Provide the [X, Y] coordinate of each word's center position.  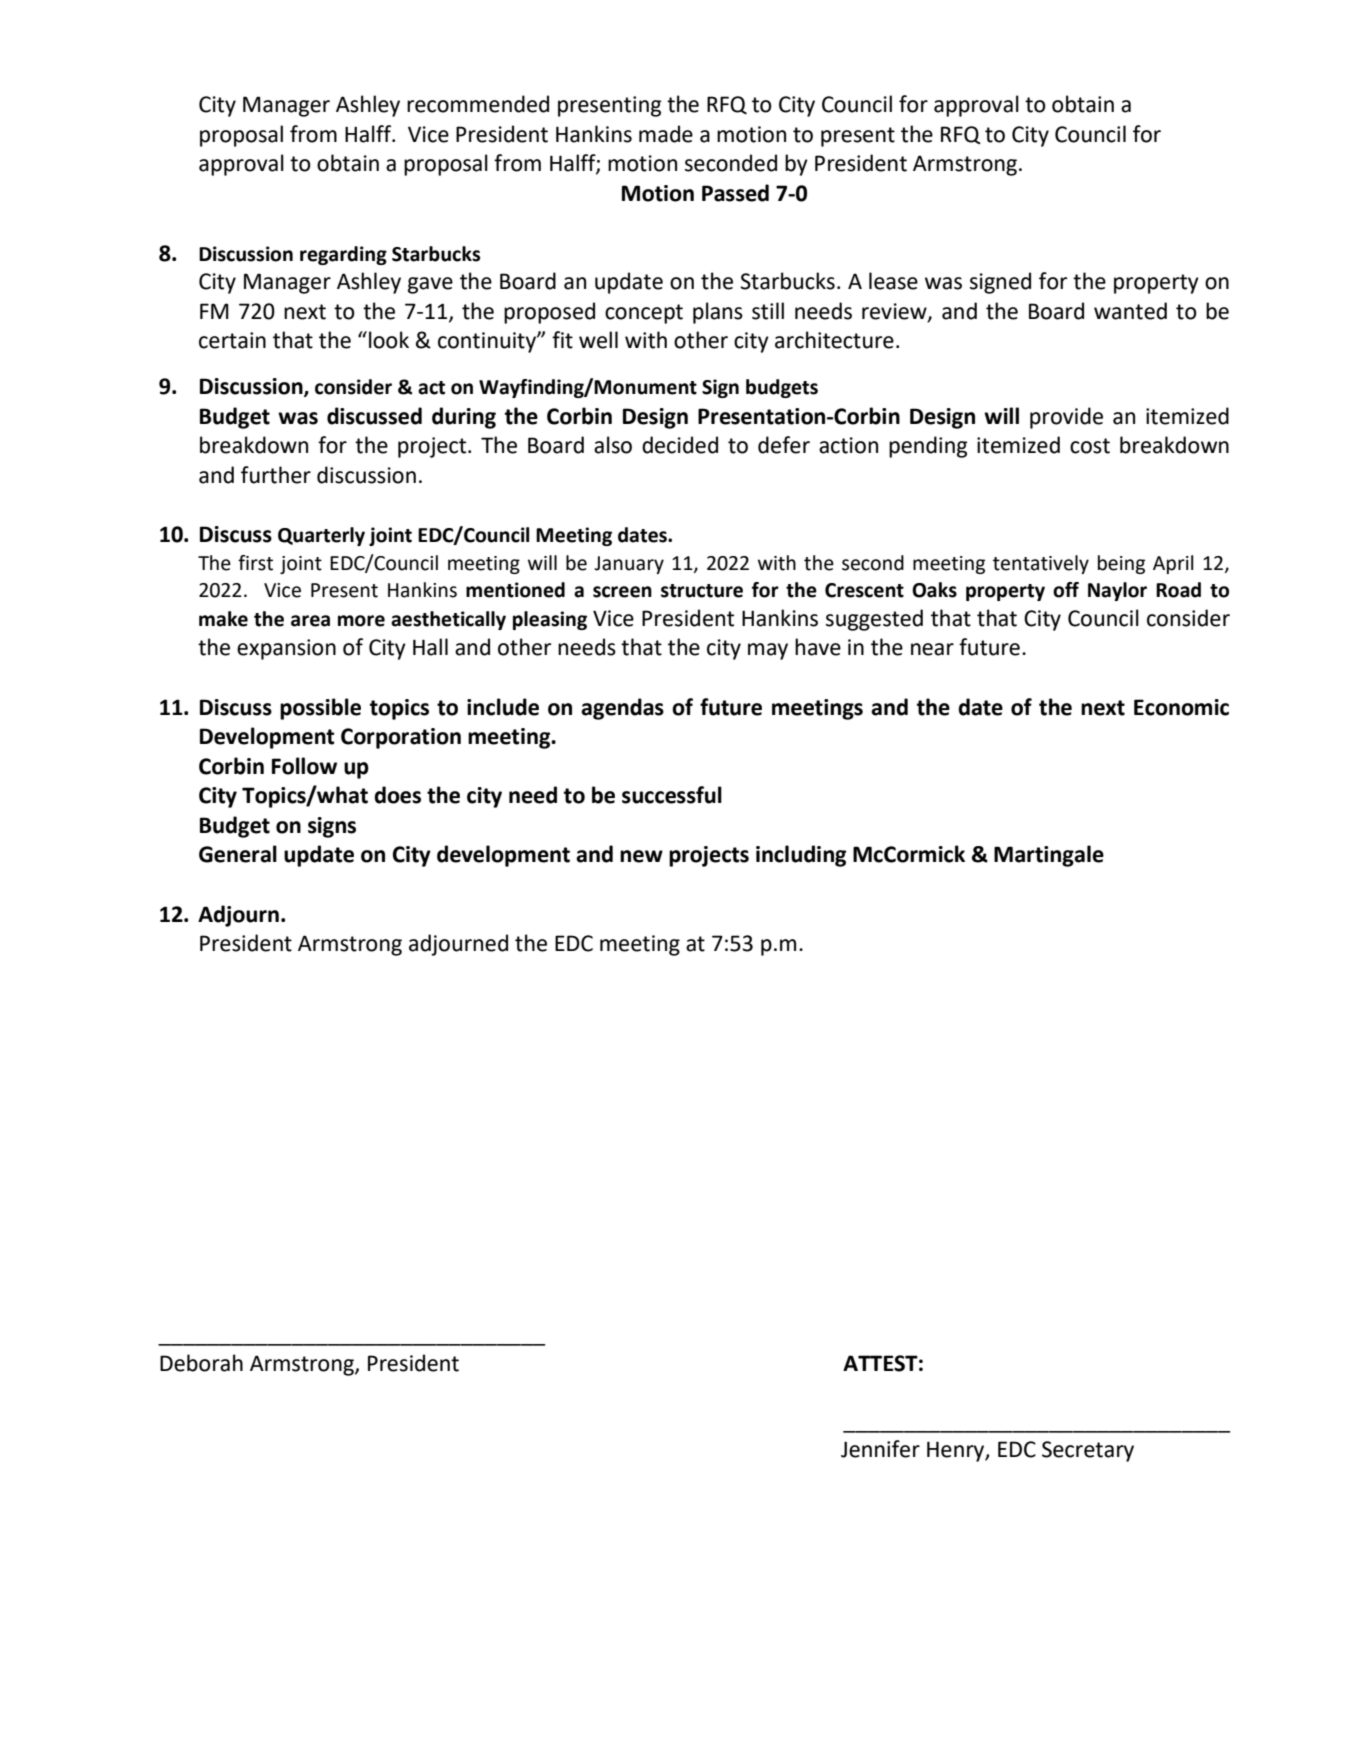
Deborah [201, 1363]
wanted [1130, 311]
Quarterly [321, 536]
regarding [343, 255]
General [238, 854]
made [666, 134]
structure [702, 591]
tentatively [1041, 564]
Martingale [1049, 856]
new [641, 856]
